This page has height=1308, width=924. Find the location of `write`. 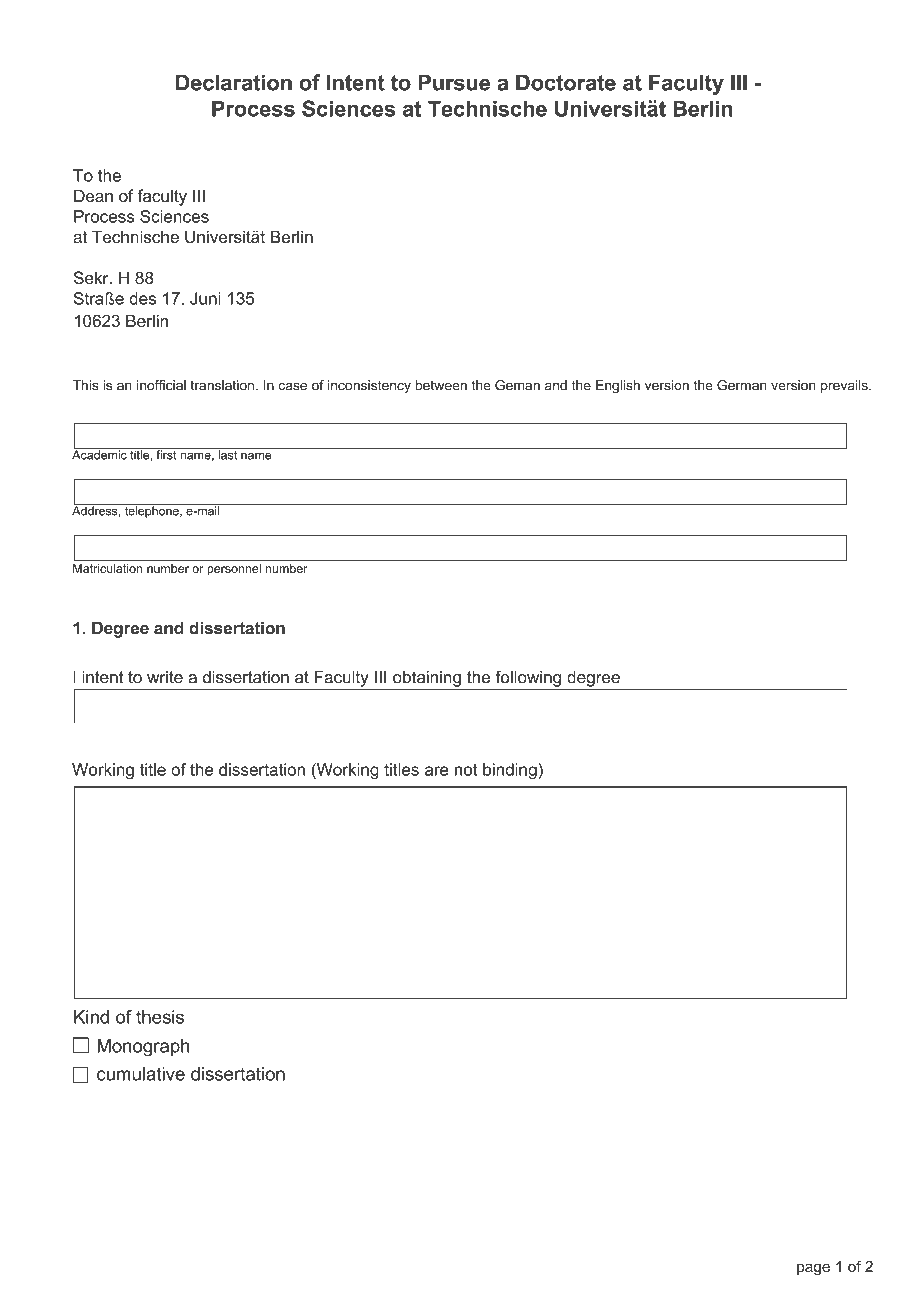

write is located at coordinates (165, 677).
